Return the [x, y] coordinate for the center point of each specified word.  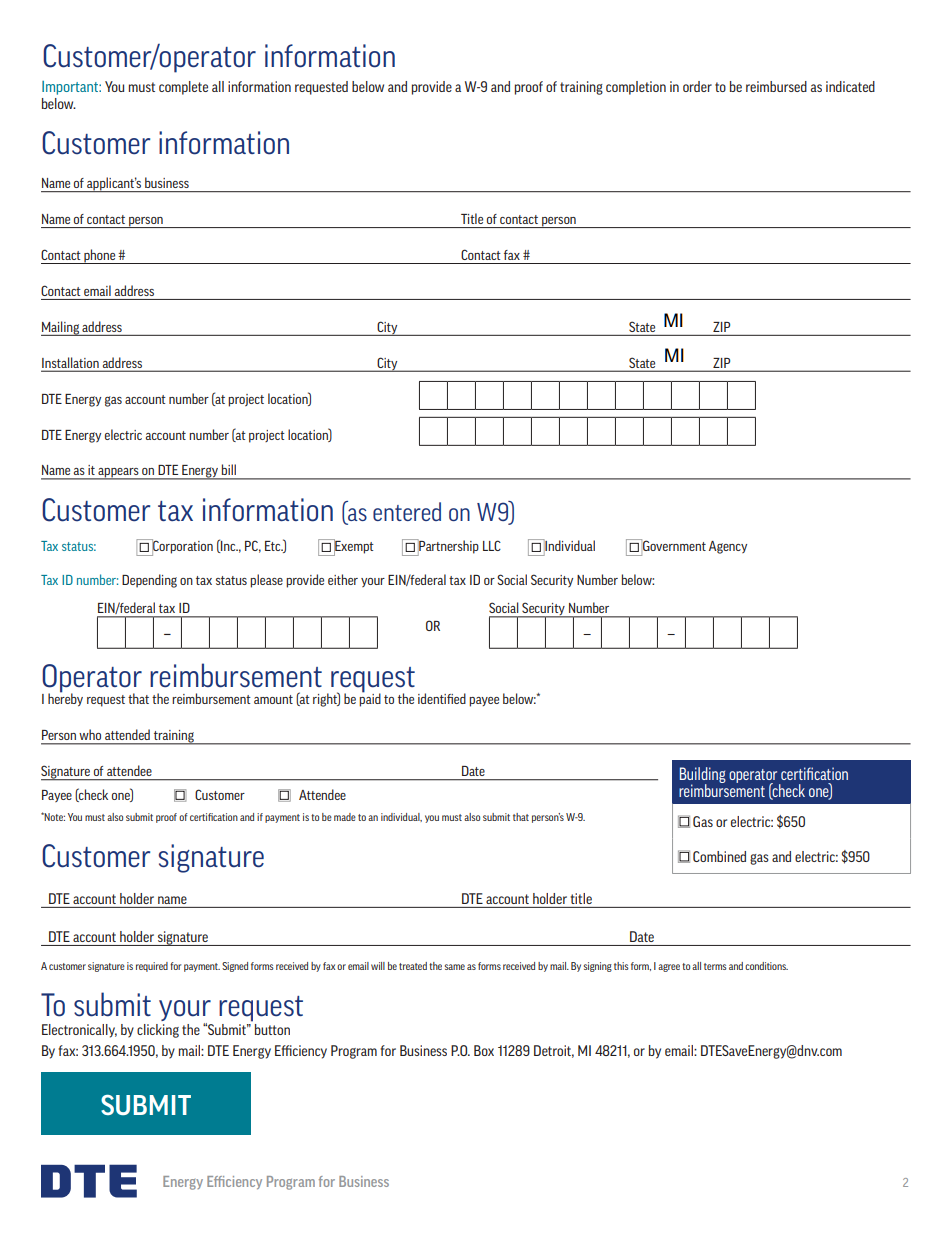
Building [703, 776]
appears [118, 474]
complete [183, 88]
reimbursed [776, 86]
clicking [158, 1031]
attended [127, 735]
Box [484, 1050]
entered [407, 511]
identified [442, 698]
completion [636, 88]
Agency [728, 547]
